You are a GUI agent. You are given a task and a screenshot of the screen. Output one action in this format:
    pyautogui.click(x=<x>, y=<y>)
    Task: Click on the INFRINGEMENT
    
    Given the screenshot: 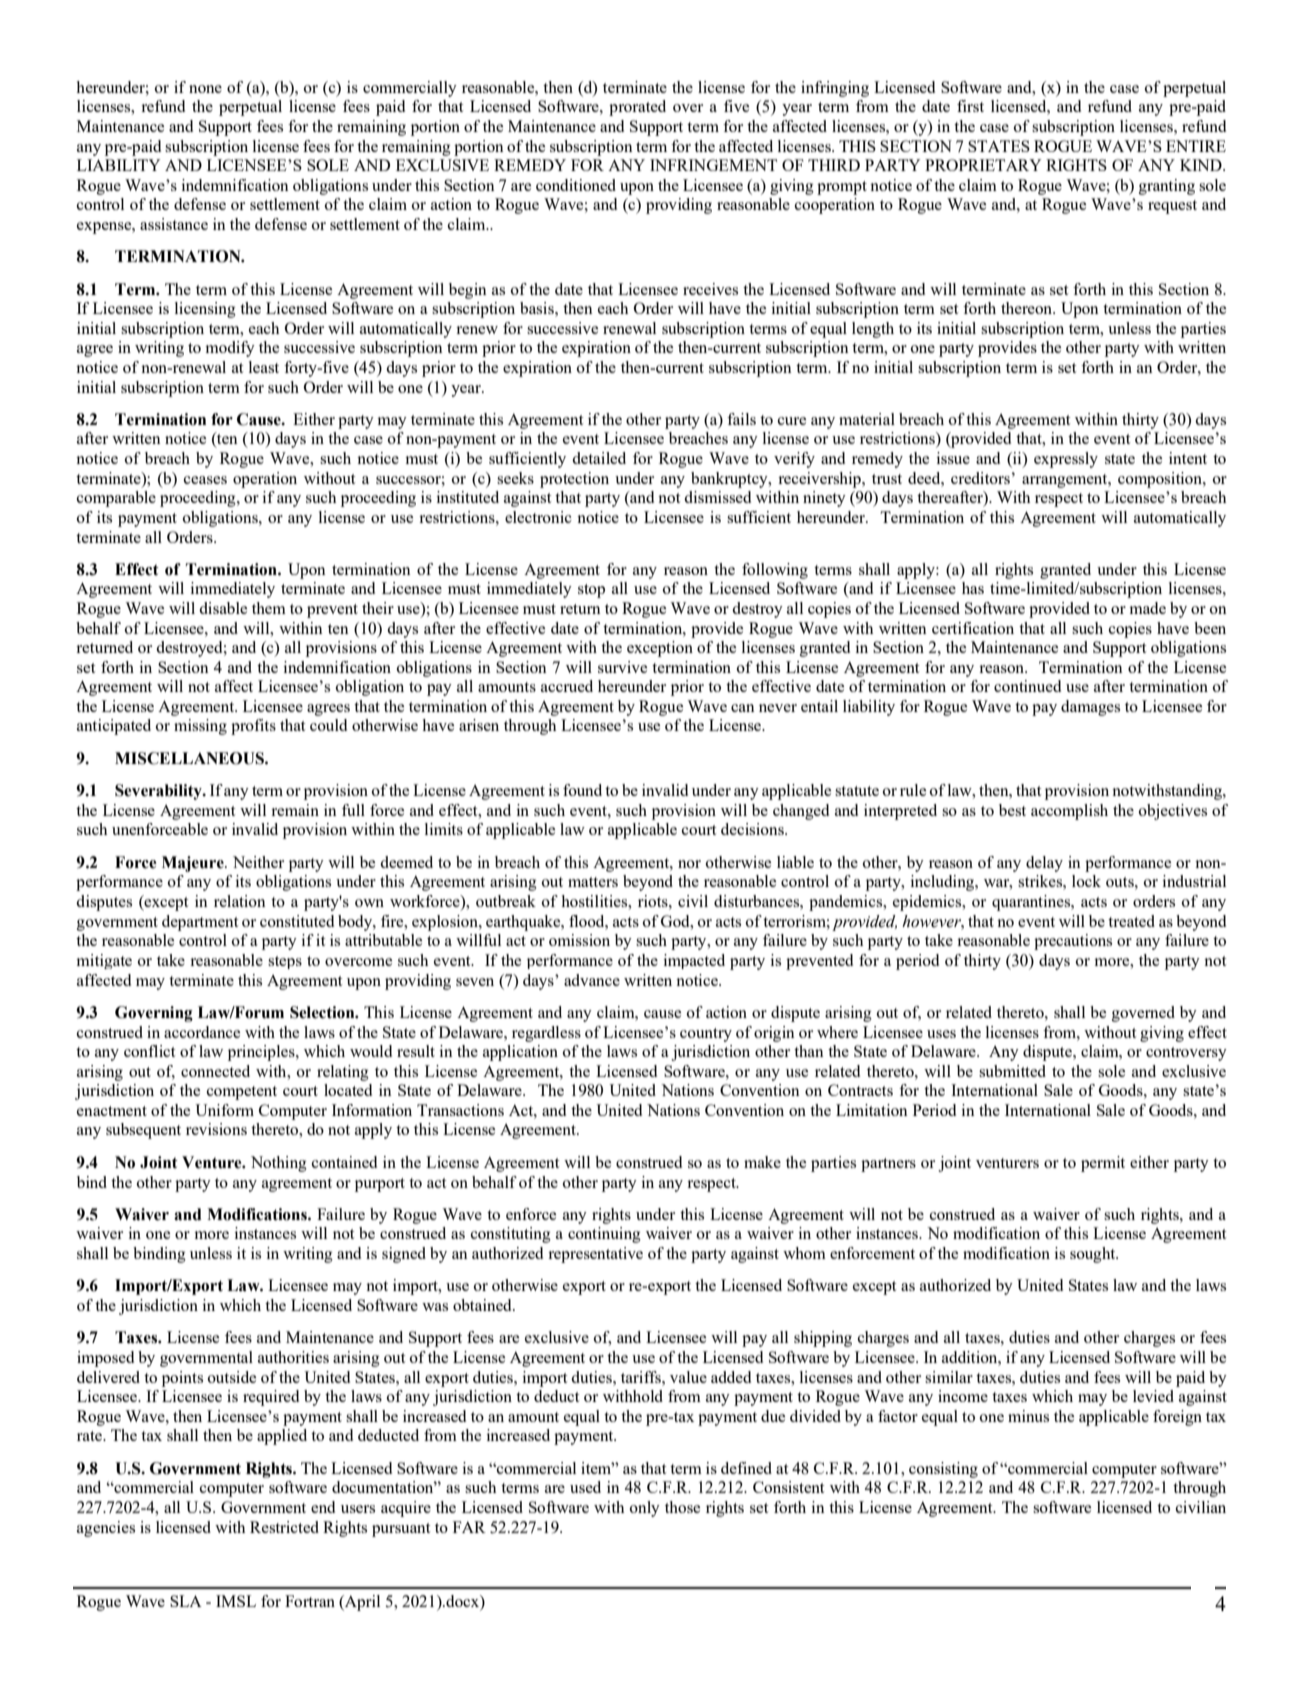 What is the action you would take?
    pyautogui.click(x=713, y=165)
